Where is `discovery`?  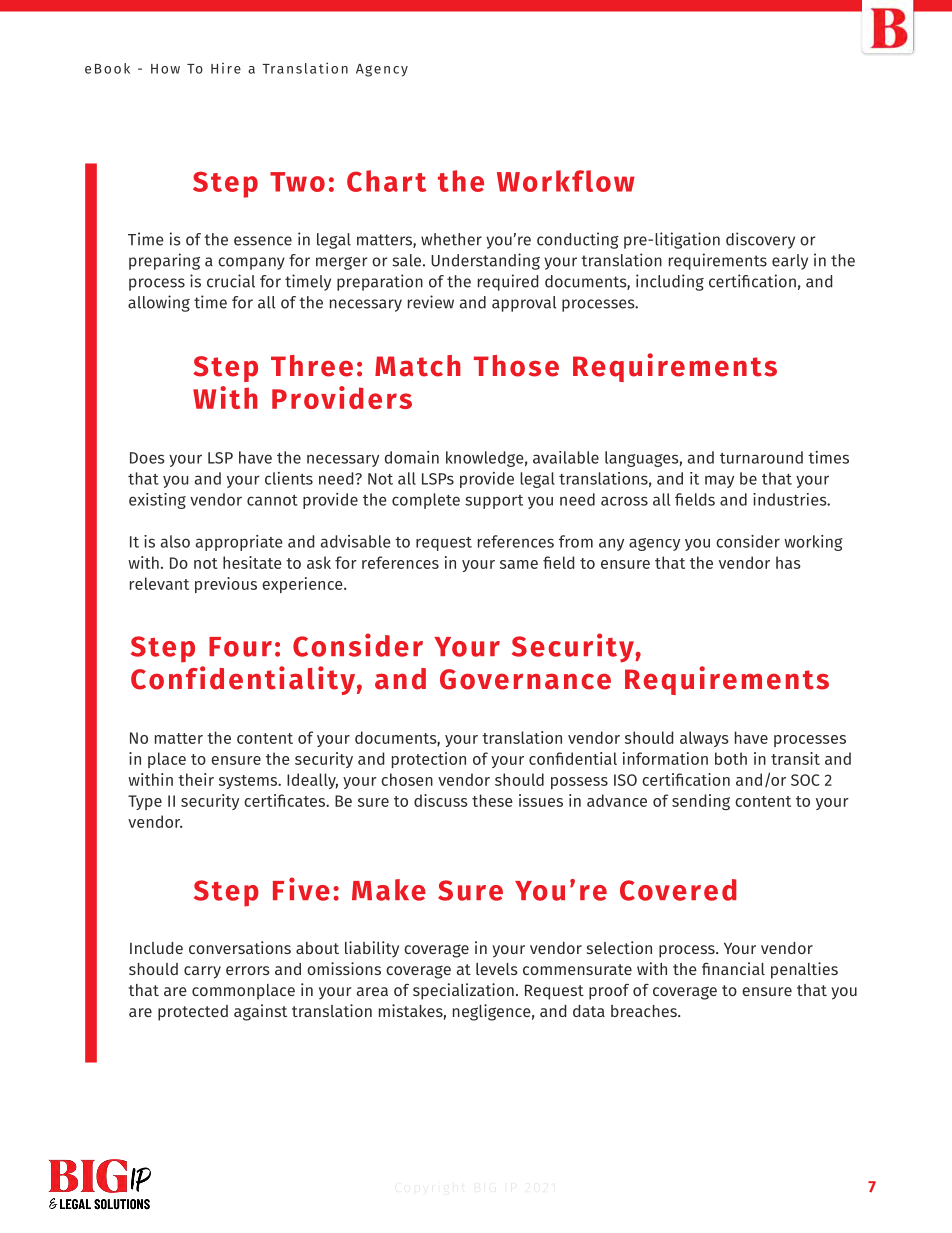
discovery is located at coordinates (760, 240).
